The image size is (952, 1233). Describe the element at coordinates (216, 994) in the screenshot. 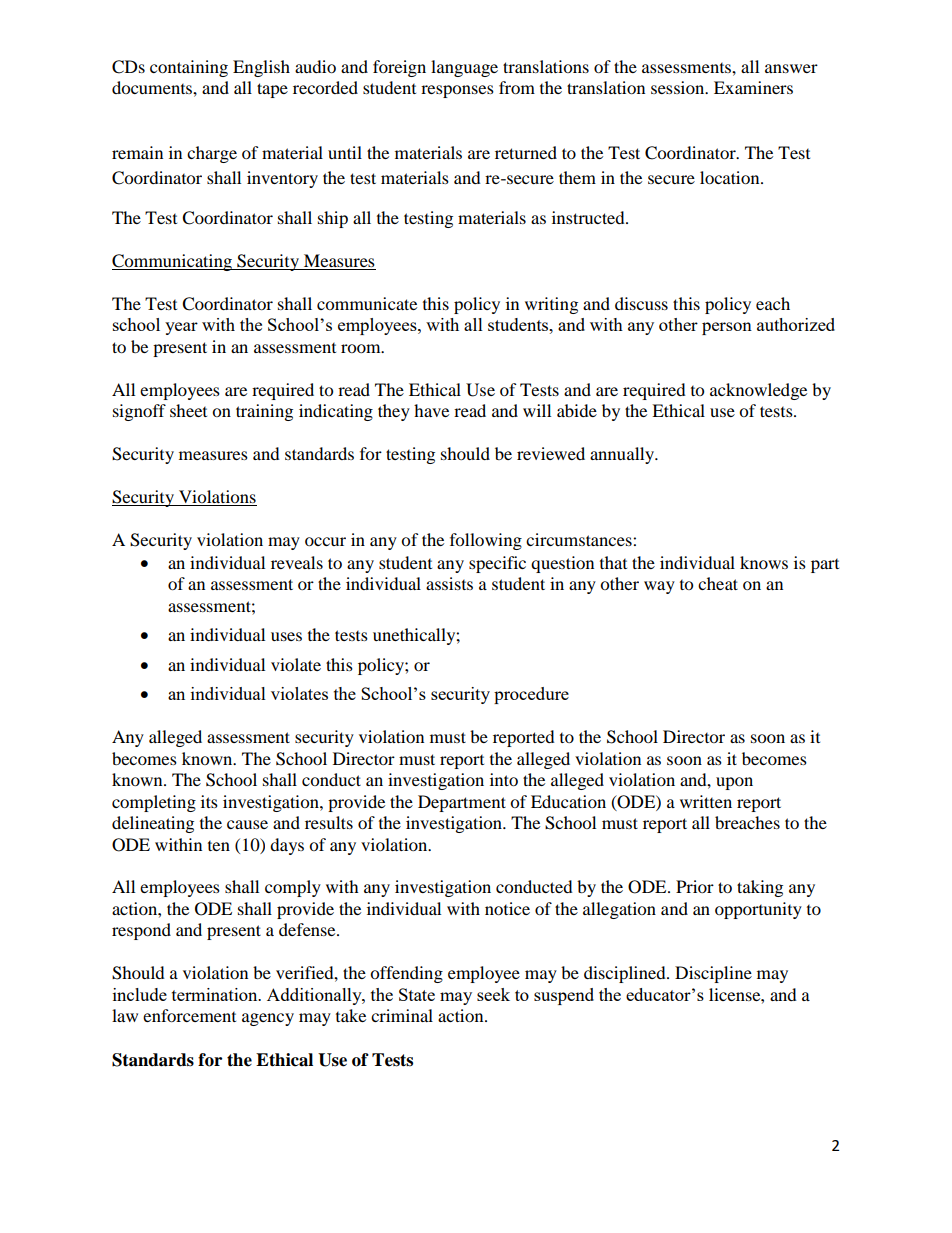

I see `termination` at that location.
